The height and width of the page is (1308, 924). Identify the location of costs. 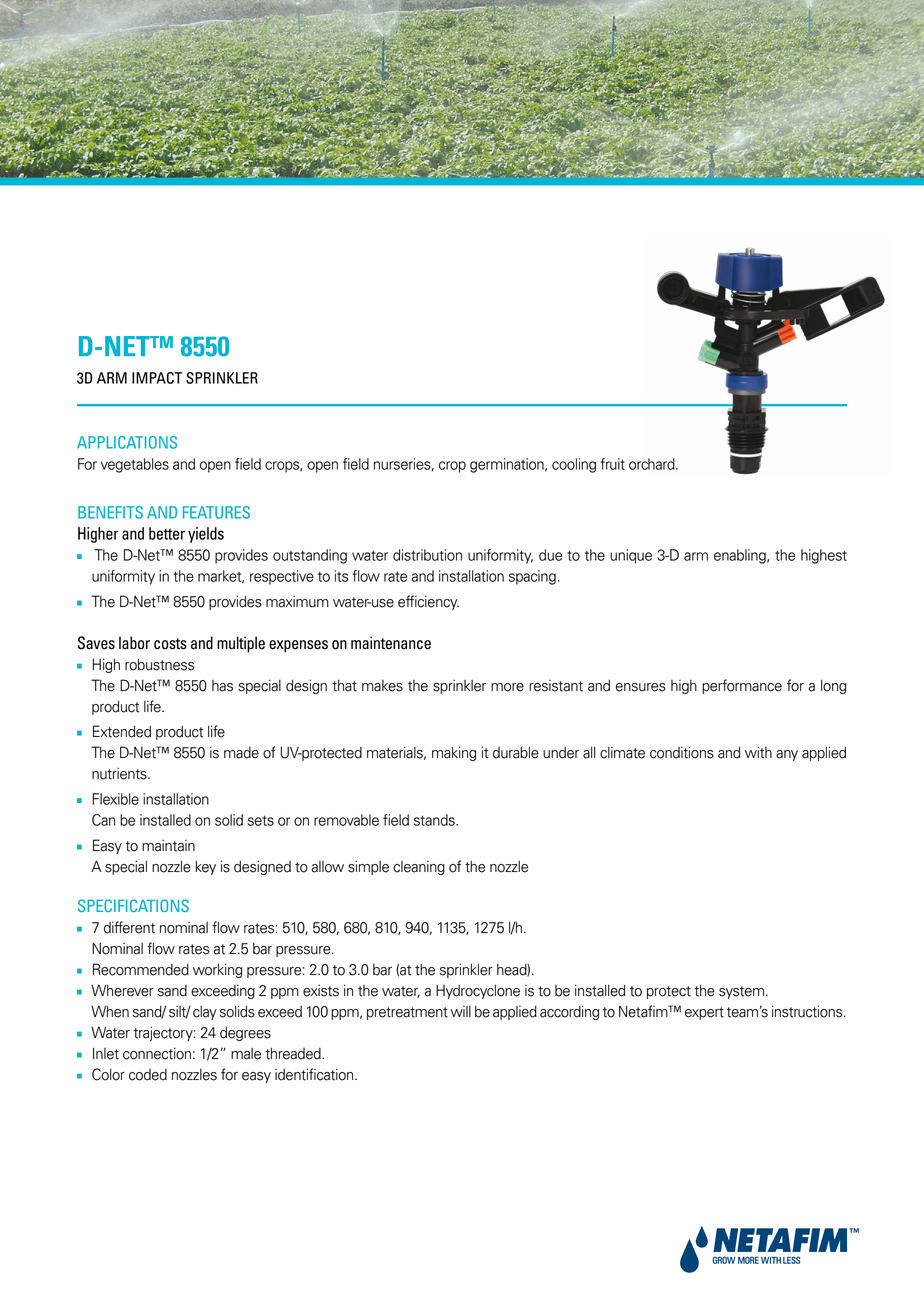
(170, 644).
